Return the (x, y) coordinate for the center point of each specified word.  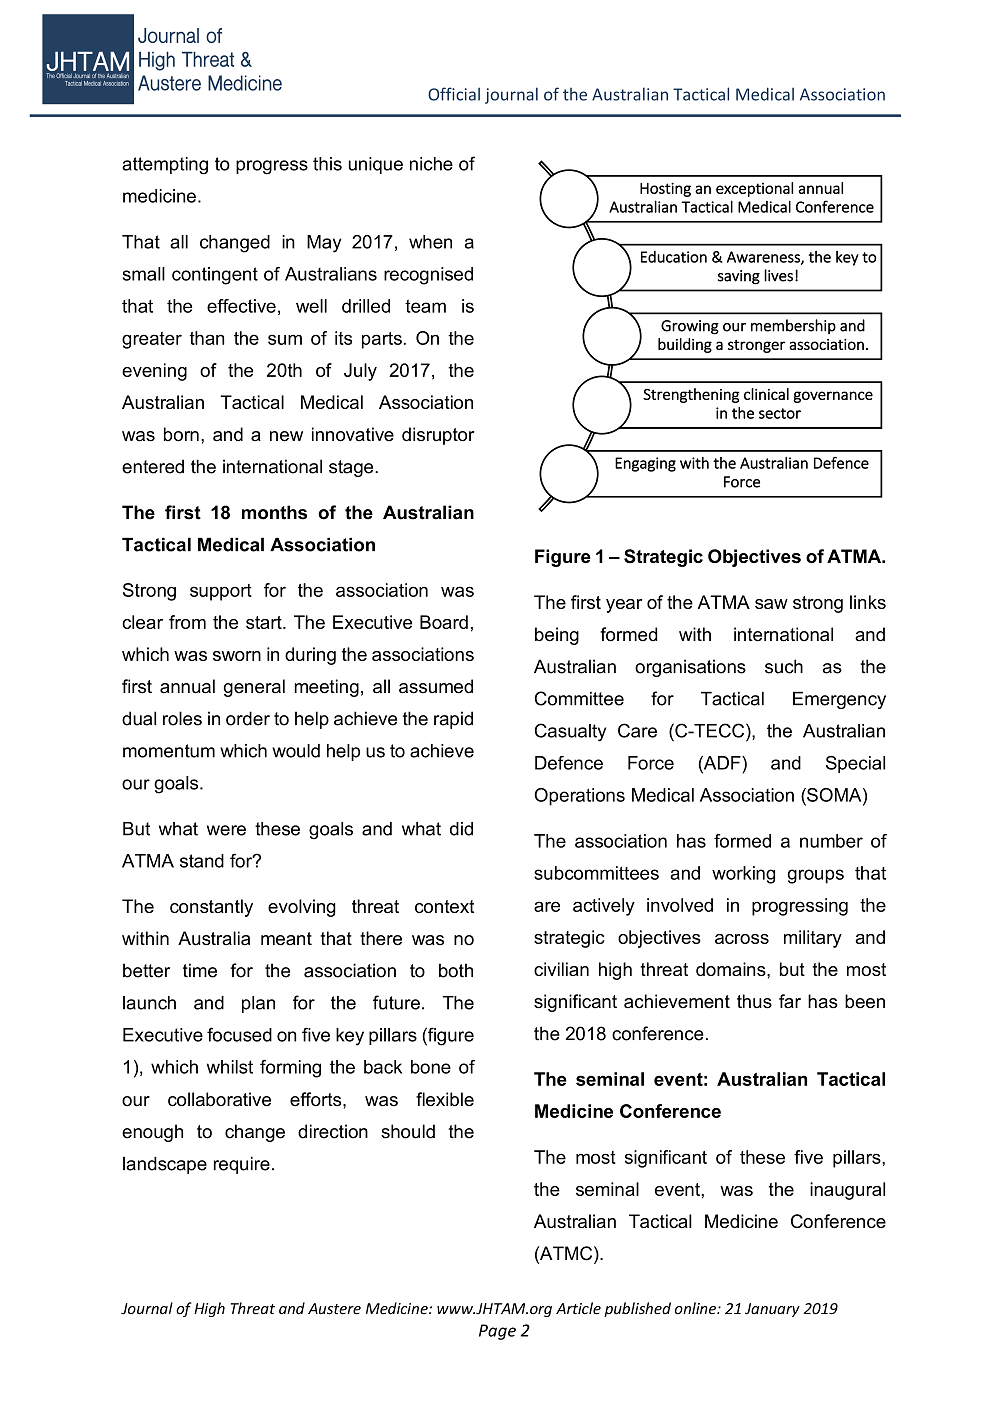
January (772, 1310)
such (784, 666)
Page (497, 1332)
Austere (334, 1309)
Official (454, 94)
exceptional (754, 189)
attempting (165, 166)
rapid (453, 720)
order (248, 718)
